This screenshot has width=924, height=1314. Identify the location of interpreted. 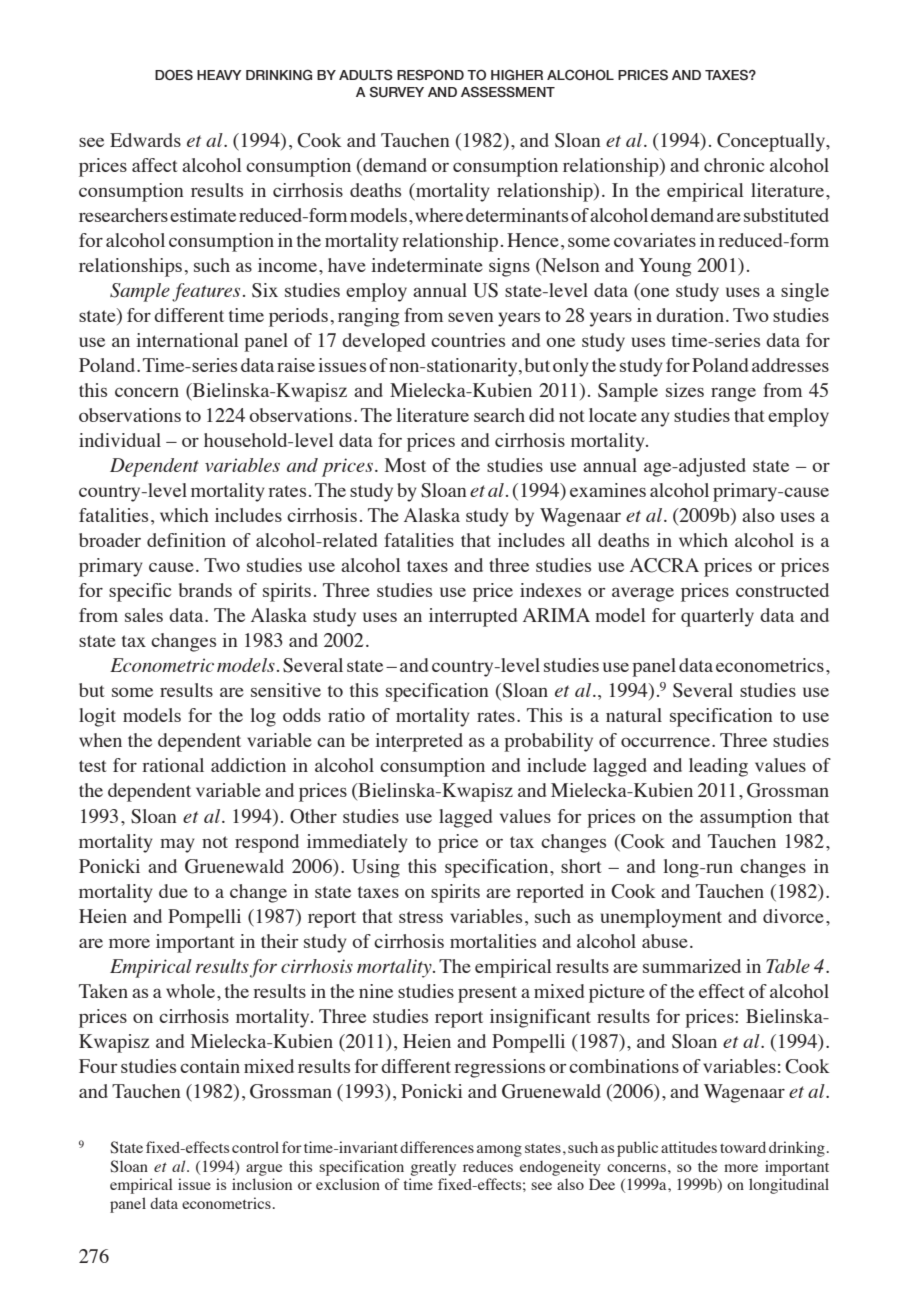
(419, 742).
